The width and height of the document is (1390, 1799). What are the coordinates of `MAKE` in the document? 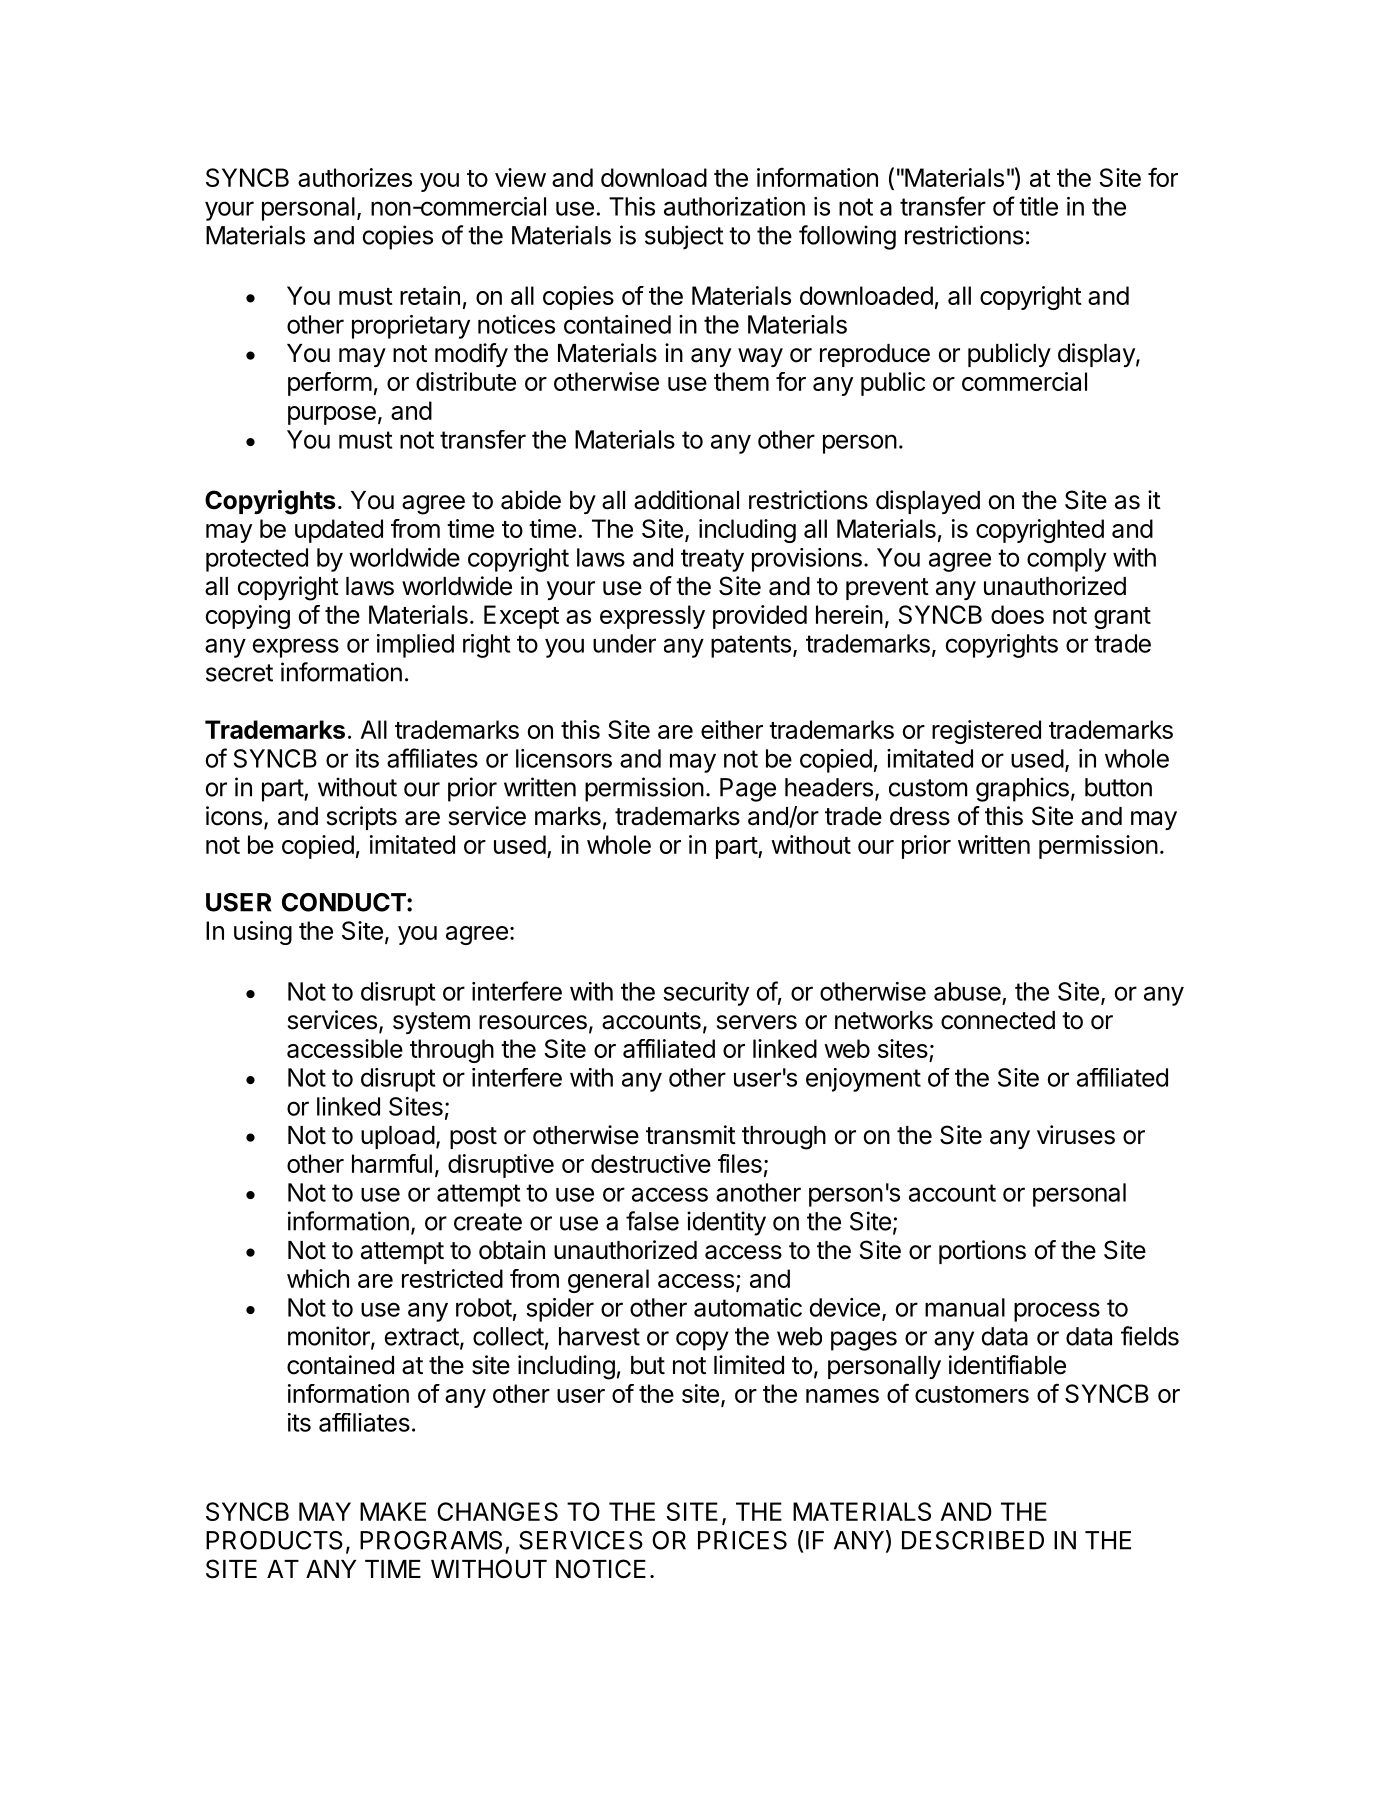 It's located at (393, 1511).
